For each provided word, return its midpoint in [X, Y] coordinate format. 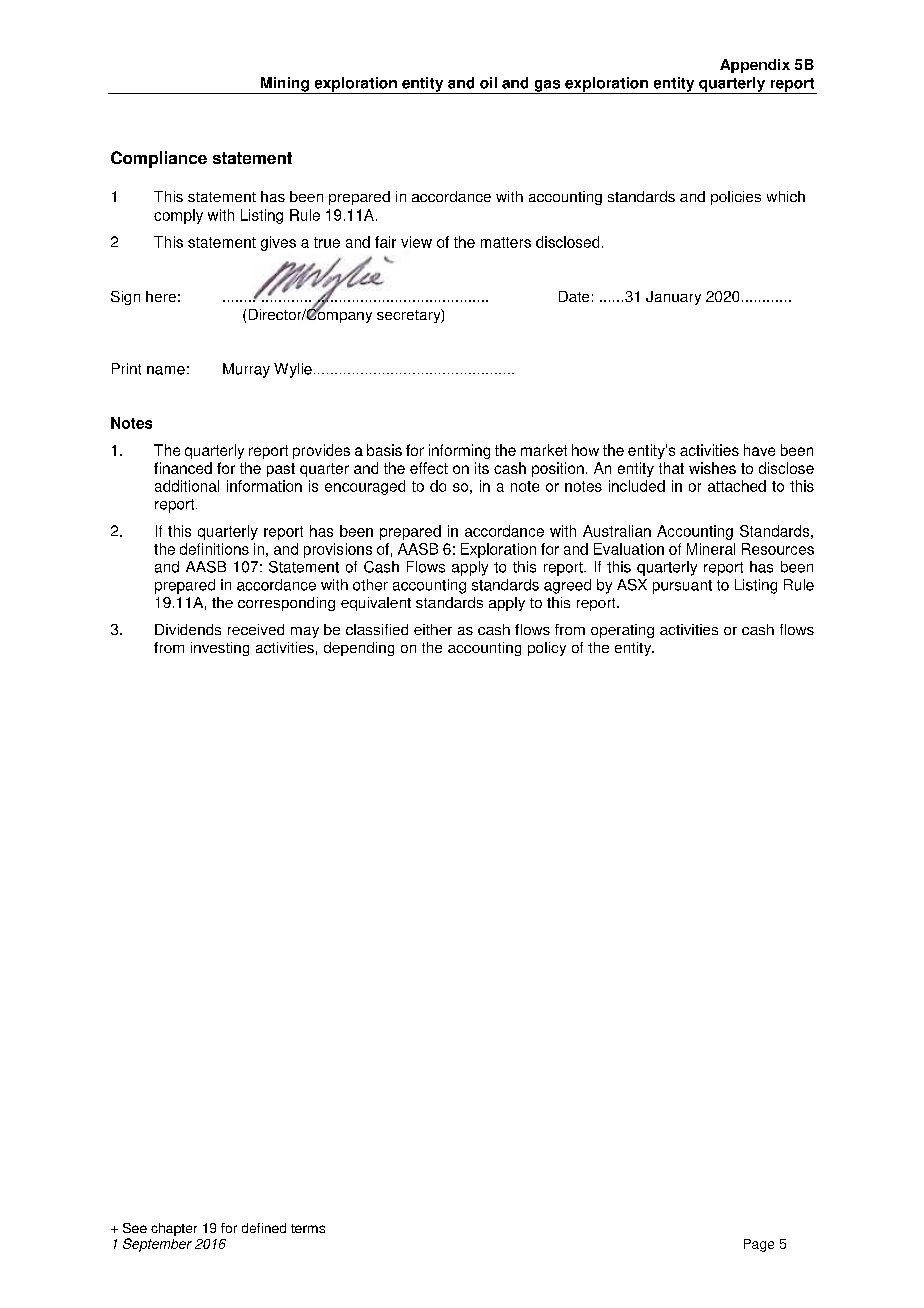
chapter [174, 1229]
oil [488, 83]
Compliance [159, 159]
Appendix [755, 66]
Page [759, 1245]
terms [308, 1228]
